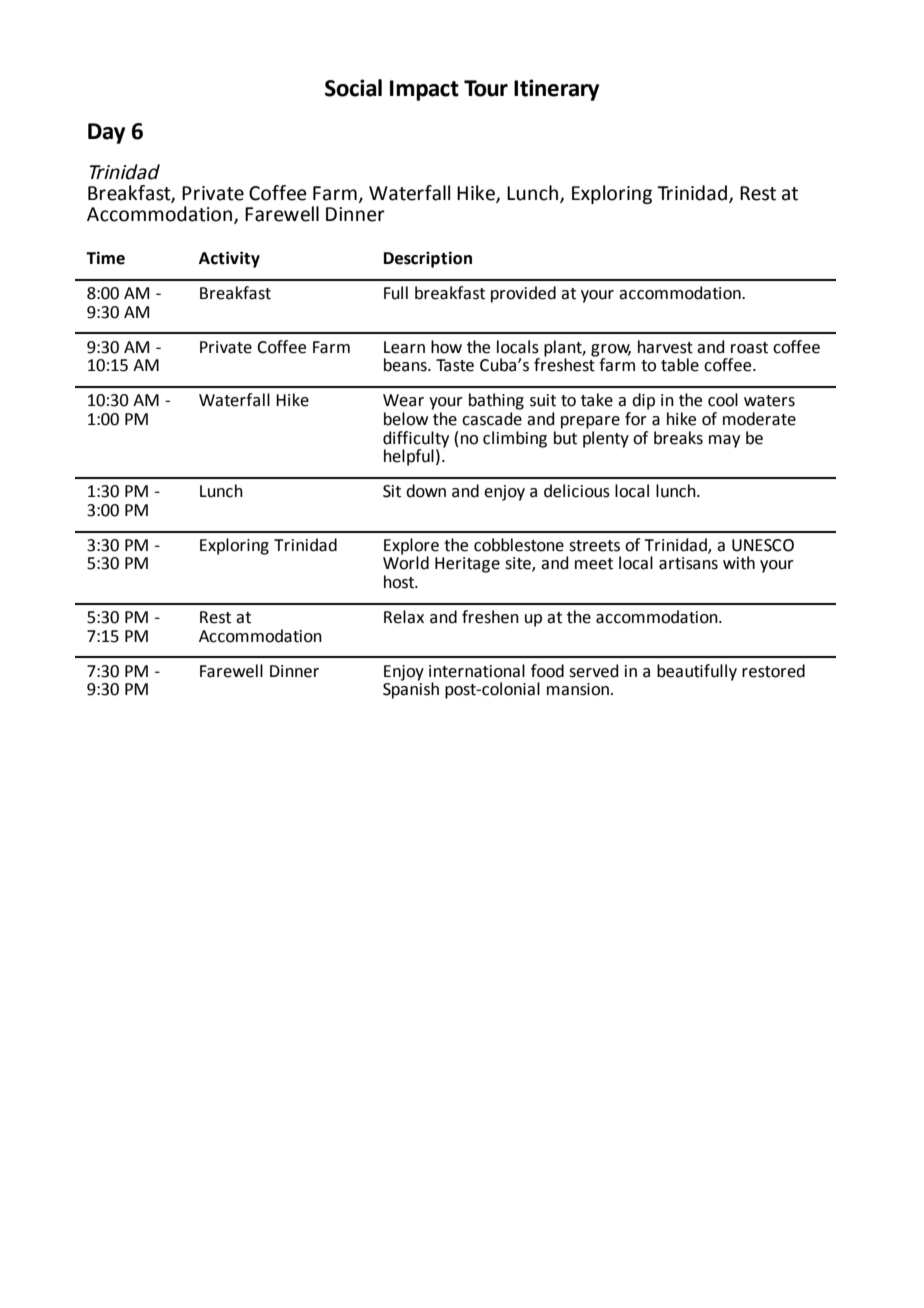  Describe the element at coordinates (424, 90) in the screenshot. I see `Impact` at that location.
